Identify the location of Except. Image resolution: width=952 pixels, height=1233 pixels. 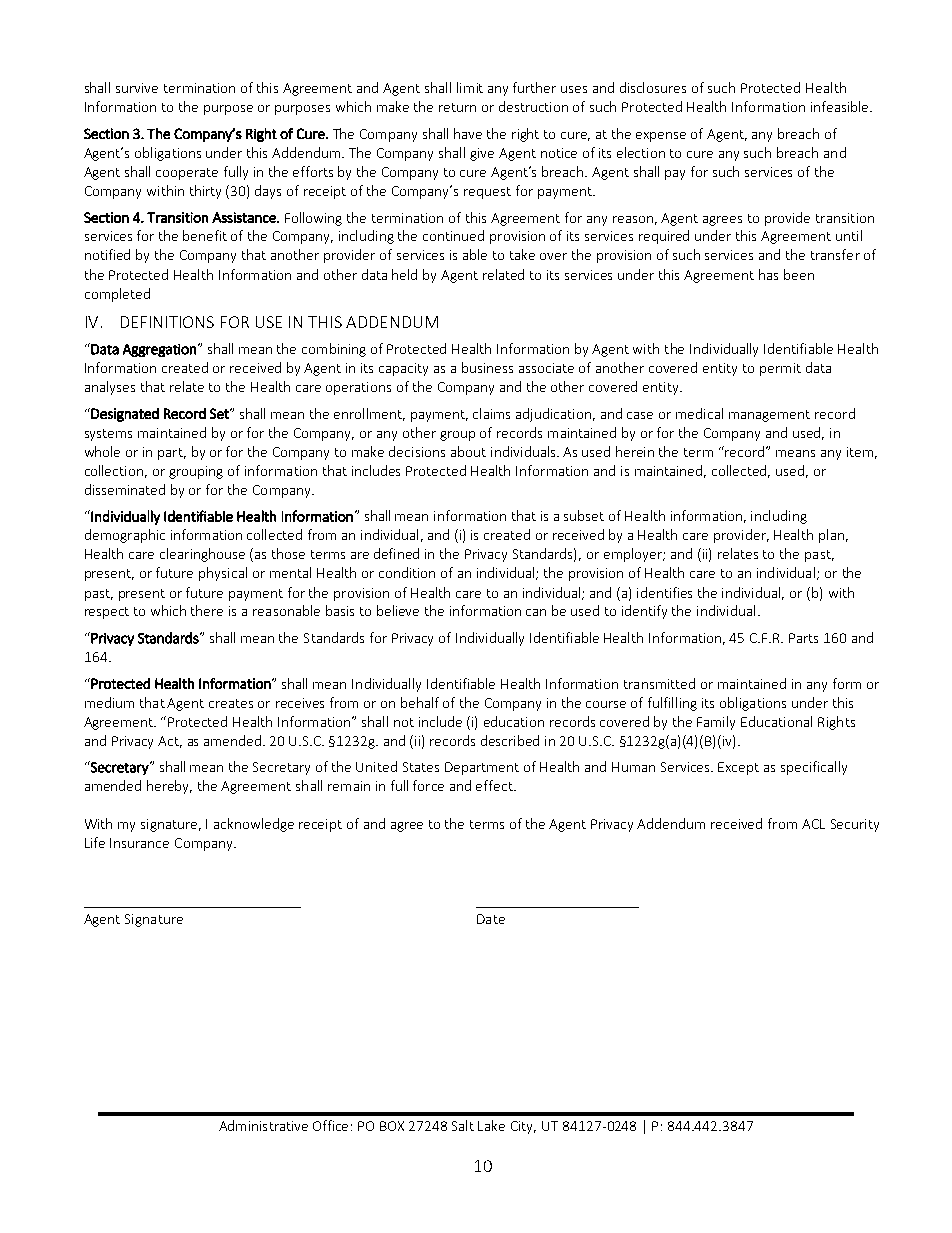
(738, 768).
